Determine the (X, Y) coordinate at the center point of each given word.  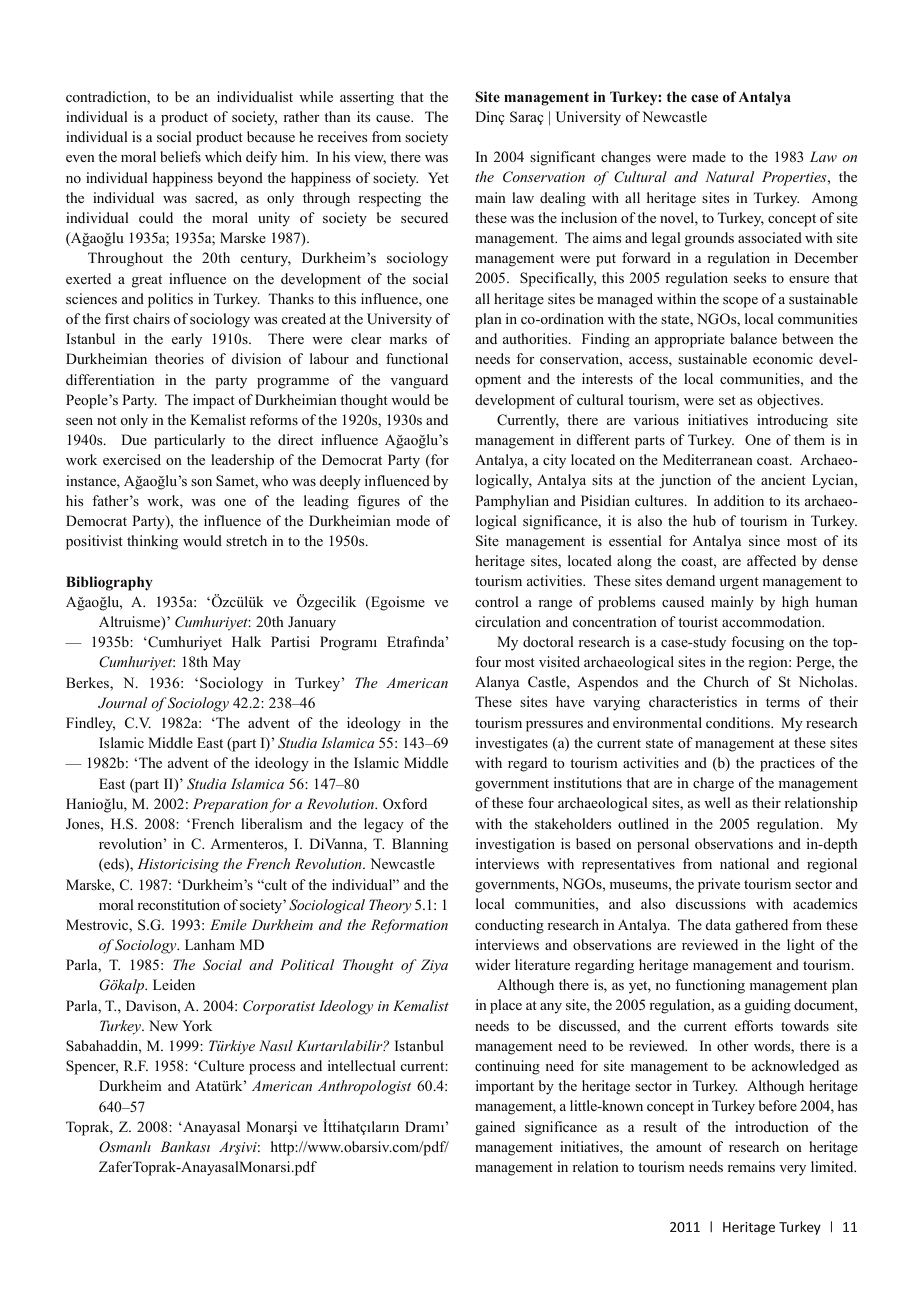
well (717, 802)
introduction (772, 1126)
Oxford (405, 803)
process (272, 1069)
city (554, 461)
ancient (783, 479)
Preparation (230, 805)
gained (495, 1128)
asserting (367, 98)
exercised (132, 459)
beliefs (180, 156)
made (709, 156)
